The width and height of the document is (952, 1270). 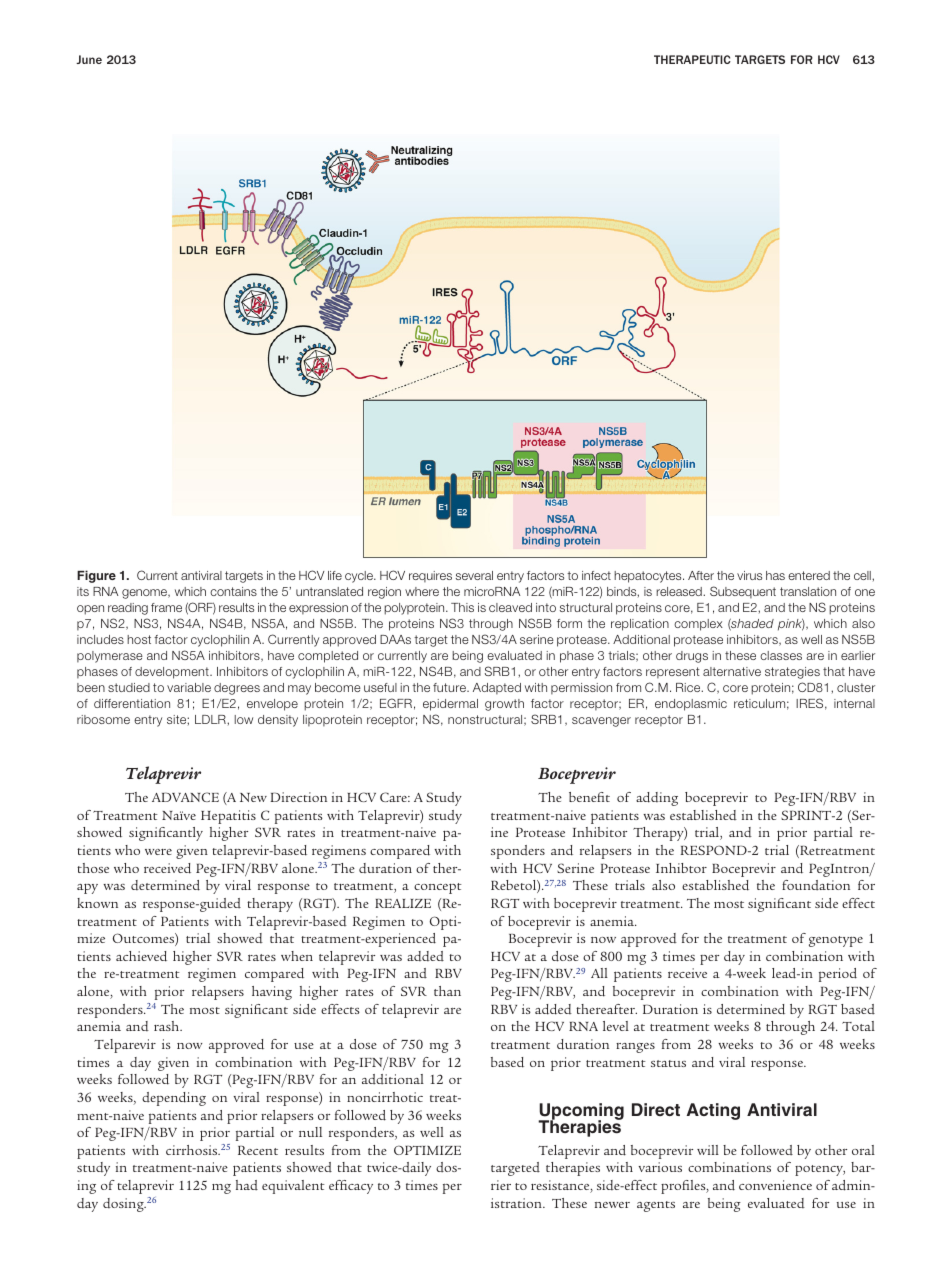 I want to click on efficacy, so click(x=351, y=1187).
